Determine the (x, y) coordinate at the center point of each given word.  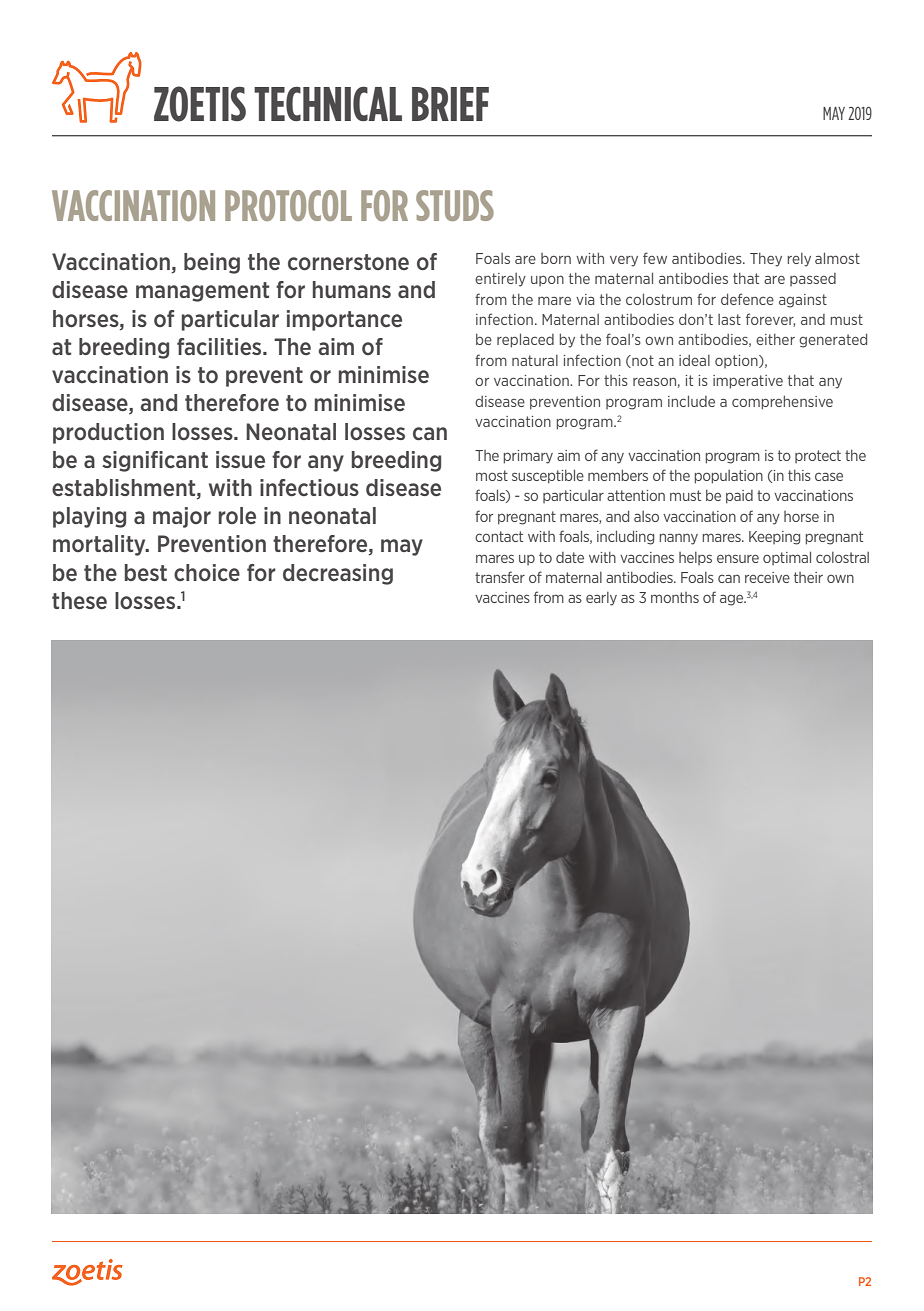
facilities (220, 346)
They (766, 260)
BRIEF (450, 104)
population (729, 477)
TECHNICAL (328, 104)
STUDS (455, 205)
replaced (525, 340)
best (146, 572)
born (556, 258)
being (212, 263)
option (737, 361)
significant (155, 461)
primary (528, 457)
